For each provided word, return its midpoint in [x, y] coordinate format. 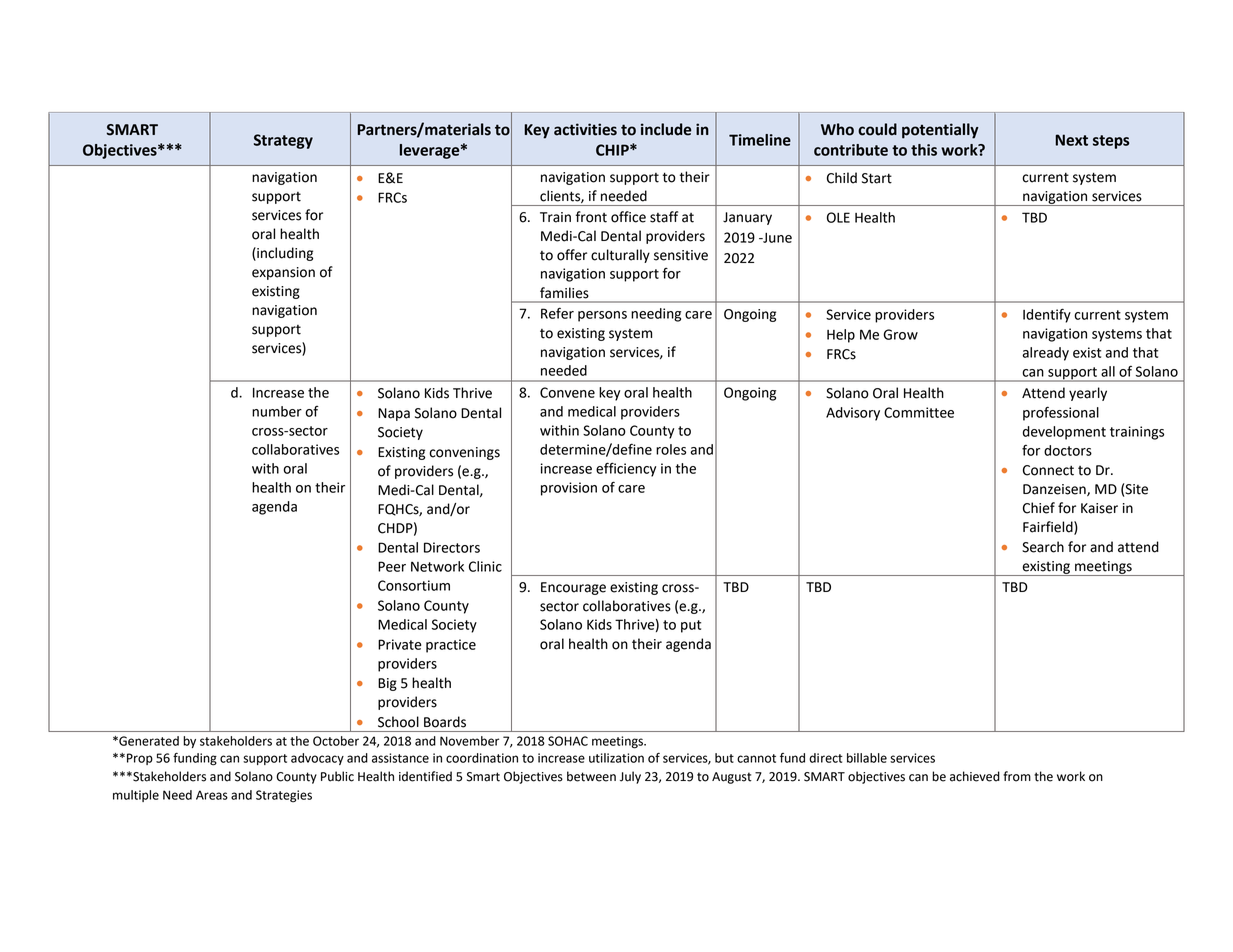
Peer [392, 566]
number [277, 411]
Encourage [573, 588]
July [630, 777]
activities [585, 129]
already [1045, 354]
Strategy [283, 141]
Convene [567, 392]
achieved [975, 776]
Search [1043, 547]
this [924, 150]
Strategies [284, 796]
